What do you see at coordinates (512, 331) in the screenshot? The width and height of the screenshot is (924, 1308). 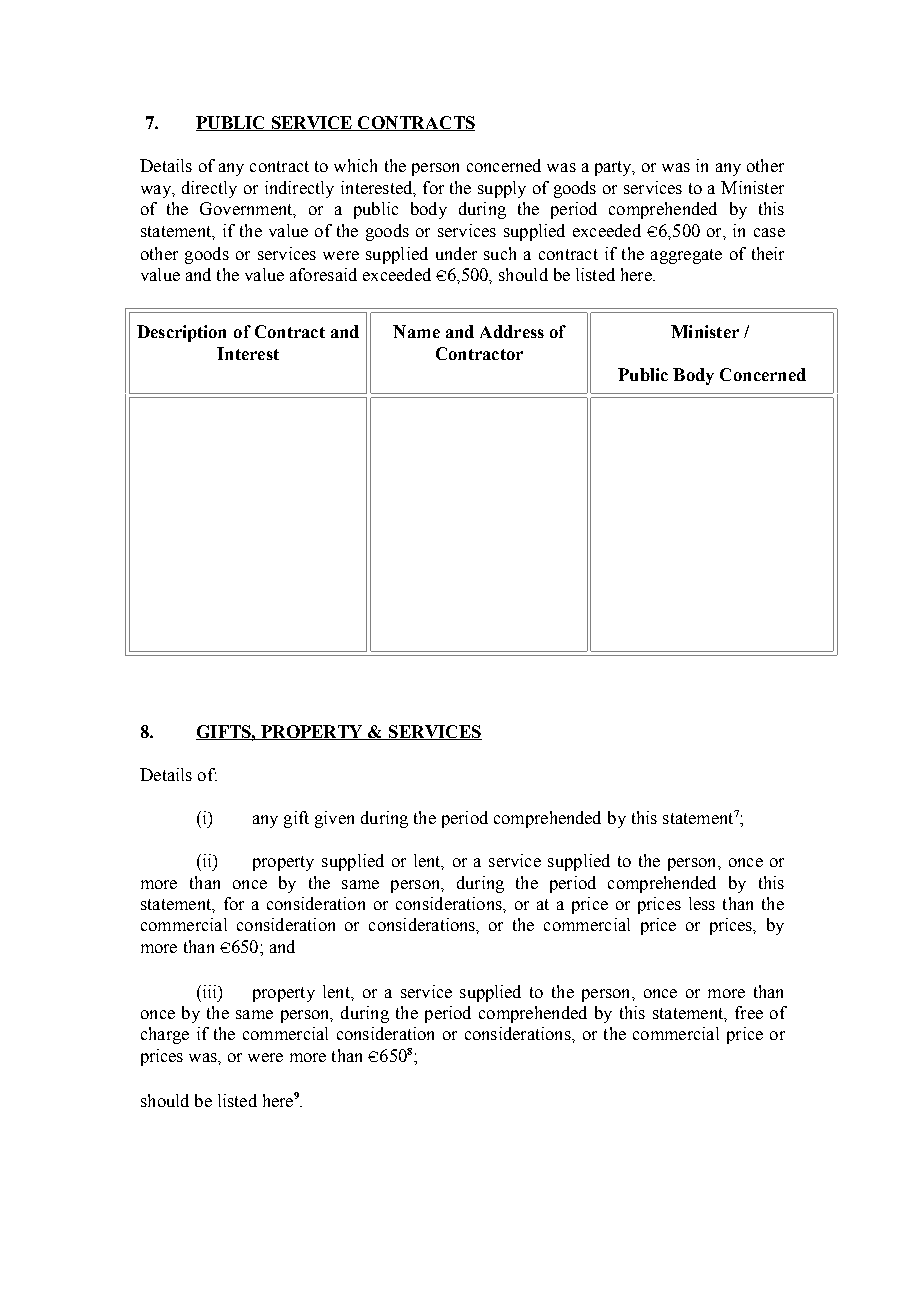 I see `Address` at bounding box center [512, 331].
